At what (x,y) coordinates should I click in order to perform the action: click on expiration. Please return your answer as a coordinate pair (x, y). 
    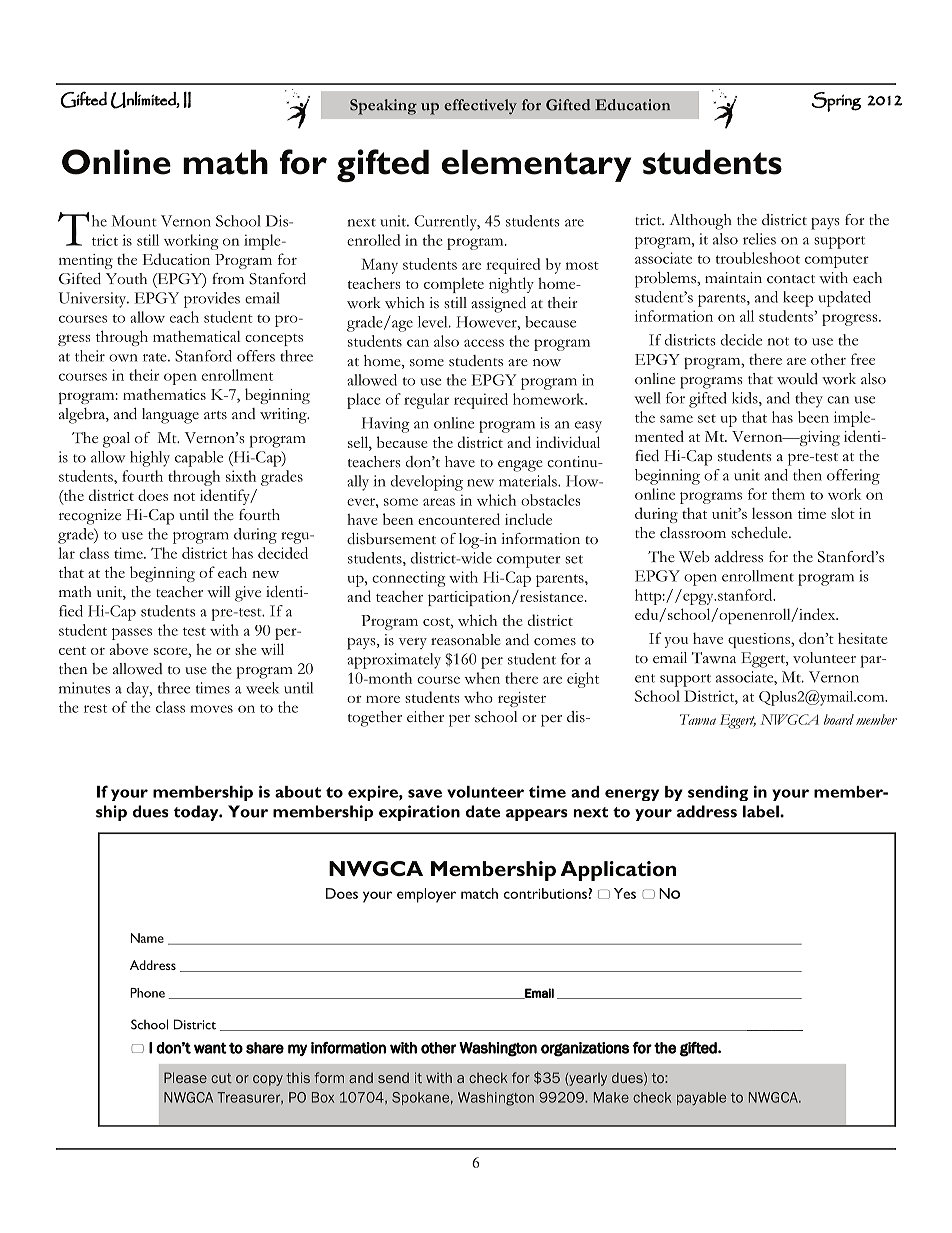
    Looking at the image, I should click on (419, 813).
